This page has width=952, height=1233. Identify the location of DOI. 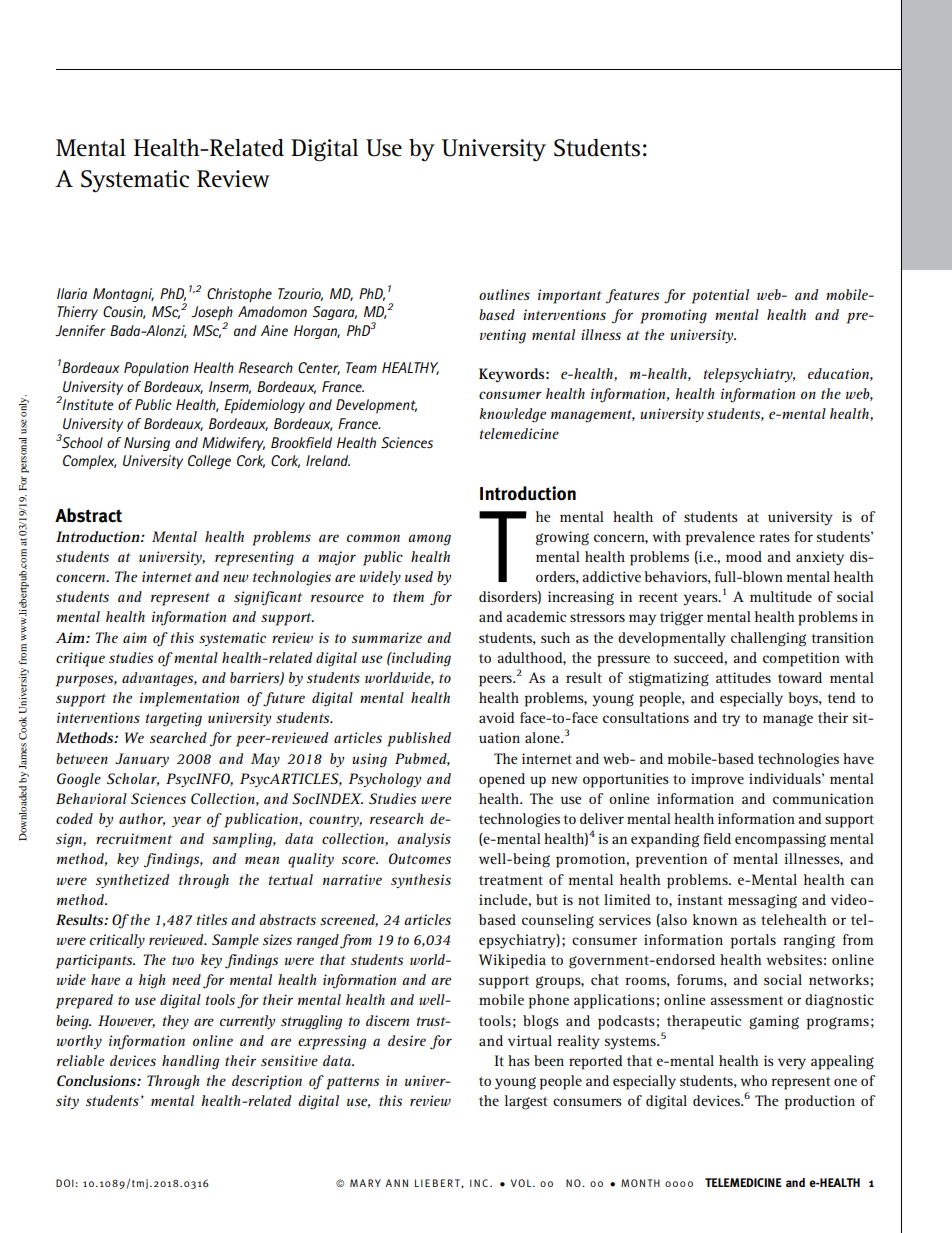
(65, 1183).
